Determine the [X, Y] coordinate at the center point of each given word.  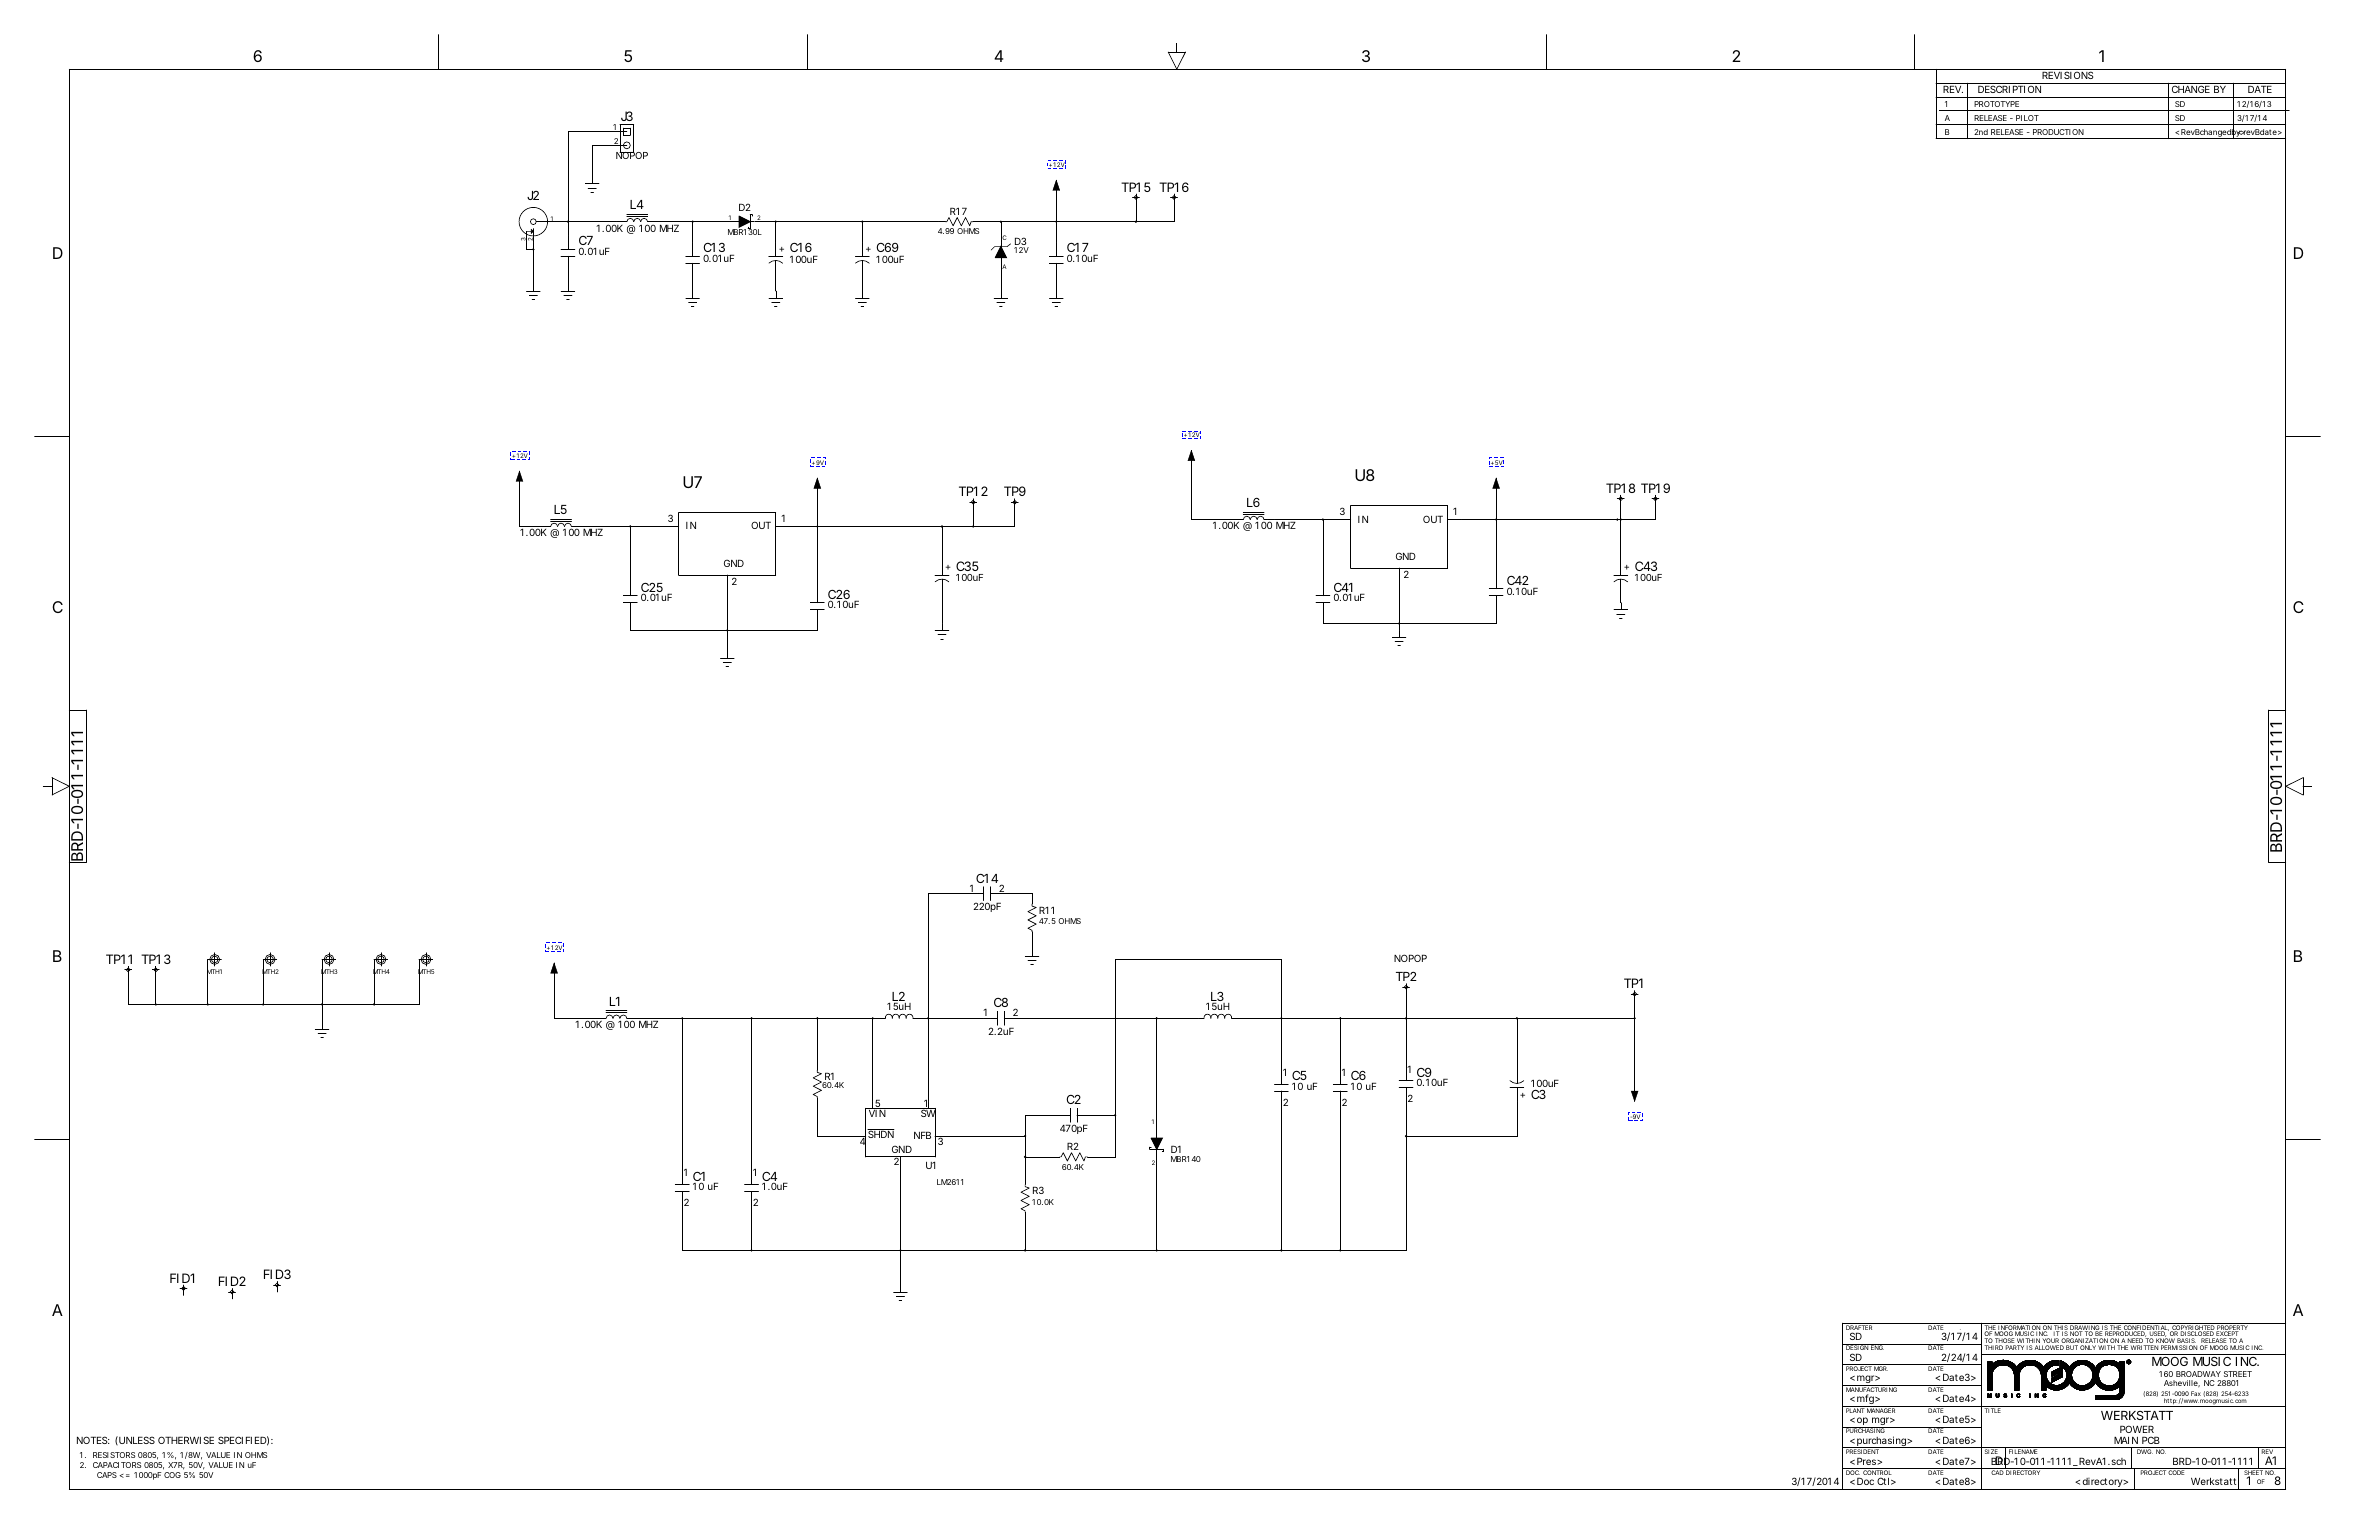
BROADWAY [2198, 1374]
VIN [877, 1112]
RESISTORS [114, 1455]
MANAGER [1881, 1409]
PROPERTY [2232, 1328]
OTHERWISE [186, 1440]
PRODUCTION [2058, 132]
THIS [2060, 1328]
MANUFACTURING [1871, 1390]
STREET [2238, 1374]
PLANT [1855, 1409]
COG [172, 1475]
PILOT [2027, 118]
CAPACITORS [117, 1465]
